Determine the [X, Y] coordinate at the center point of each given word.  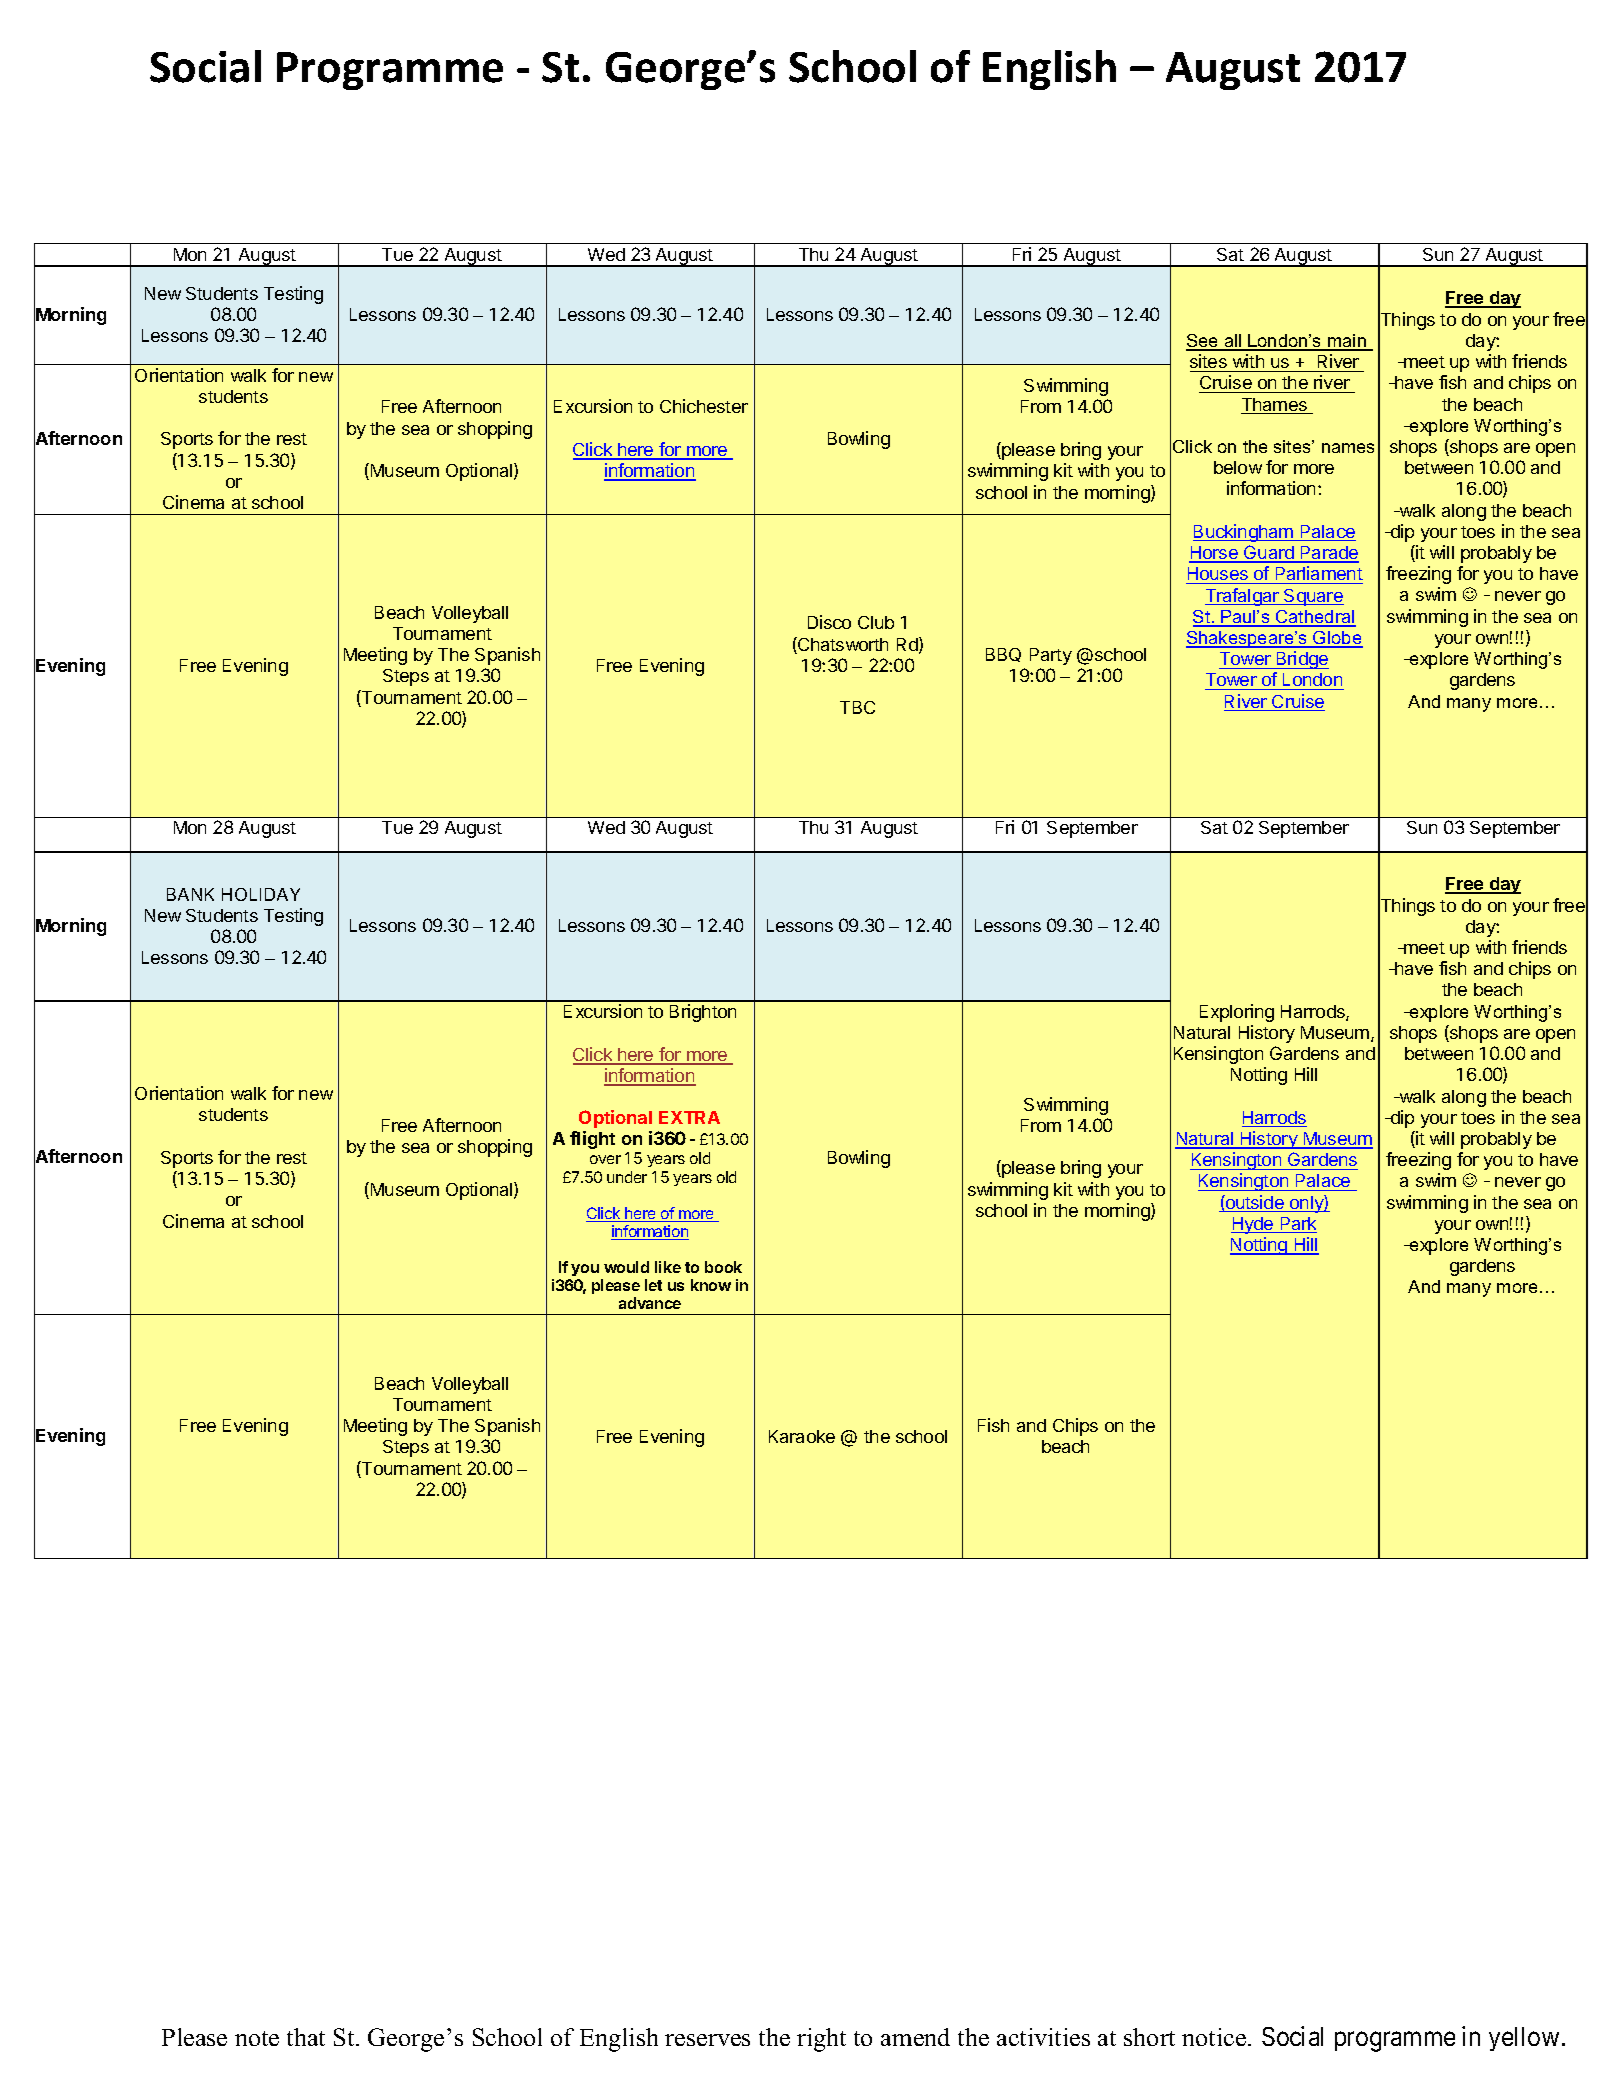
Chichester [704, 406]
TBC [857, 707]
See [1203, 342]
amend [915, 2037]
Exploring [1237, 1013]
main [1347, 342]
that [306, 2037]
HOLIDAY [261, 894]
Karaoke [802, 1436]
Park [1297, 1225]
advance [650, 1303]
